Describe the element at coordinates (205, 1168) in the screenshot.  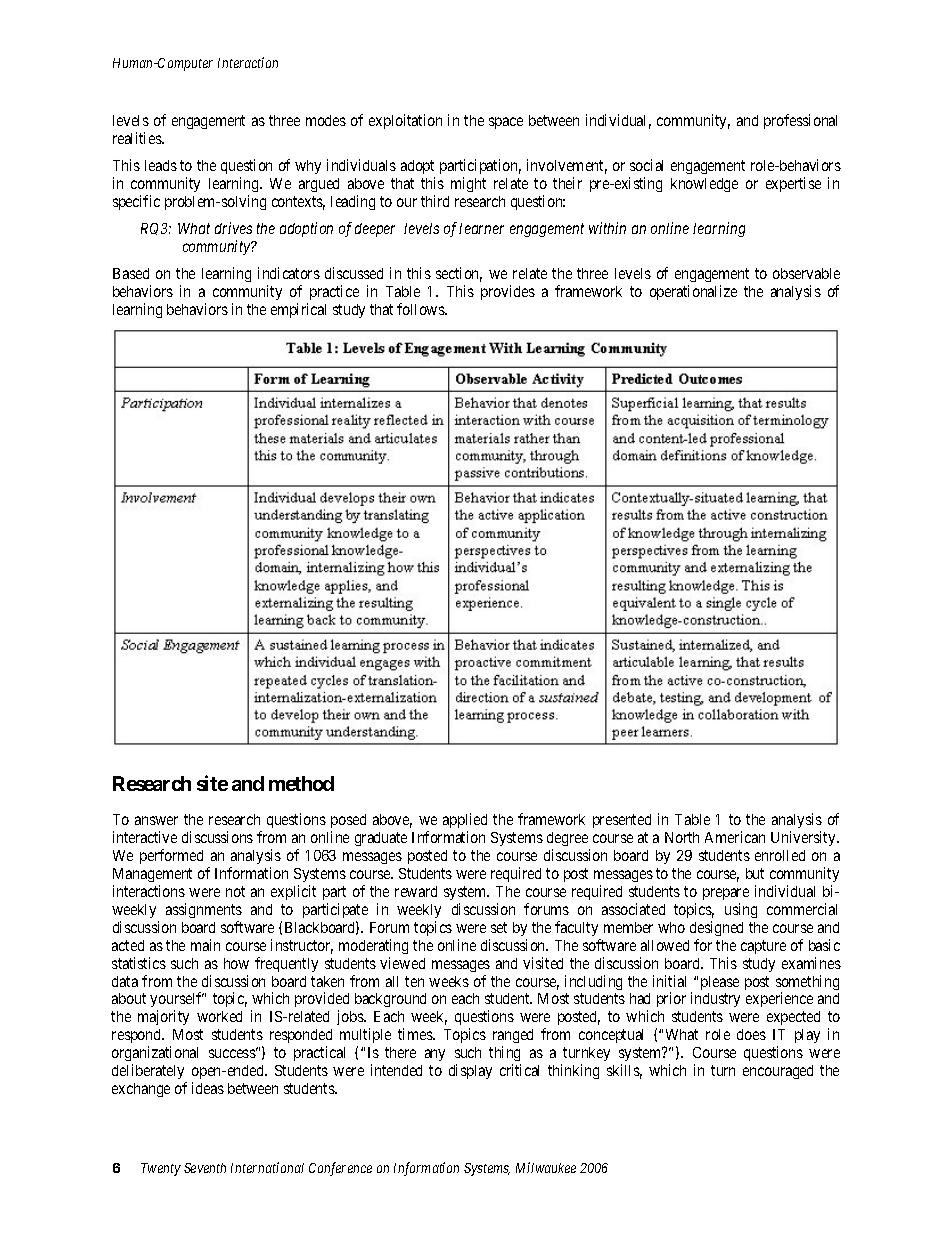
I see `Seventh` at that location.
